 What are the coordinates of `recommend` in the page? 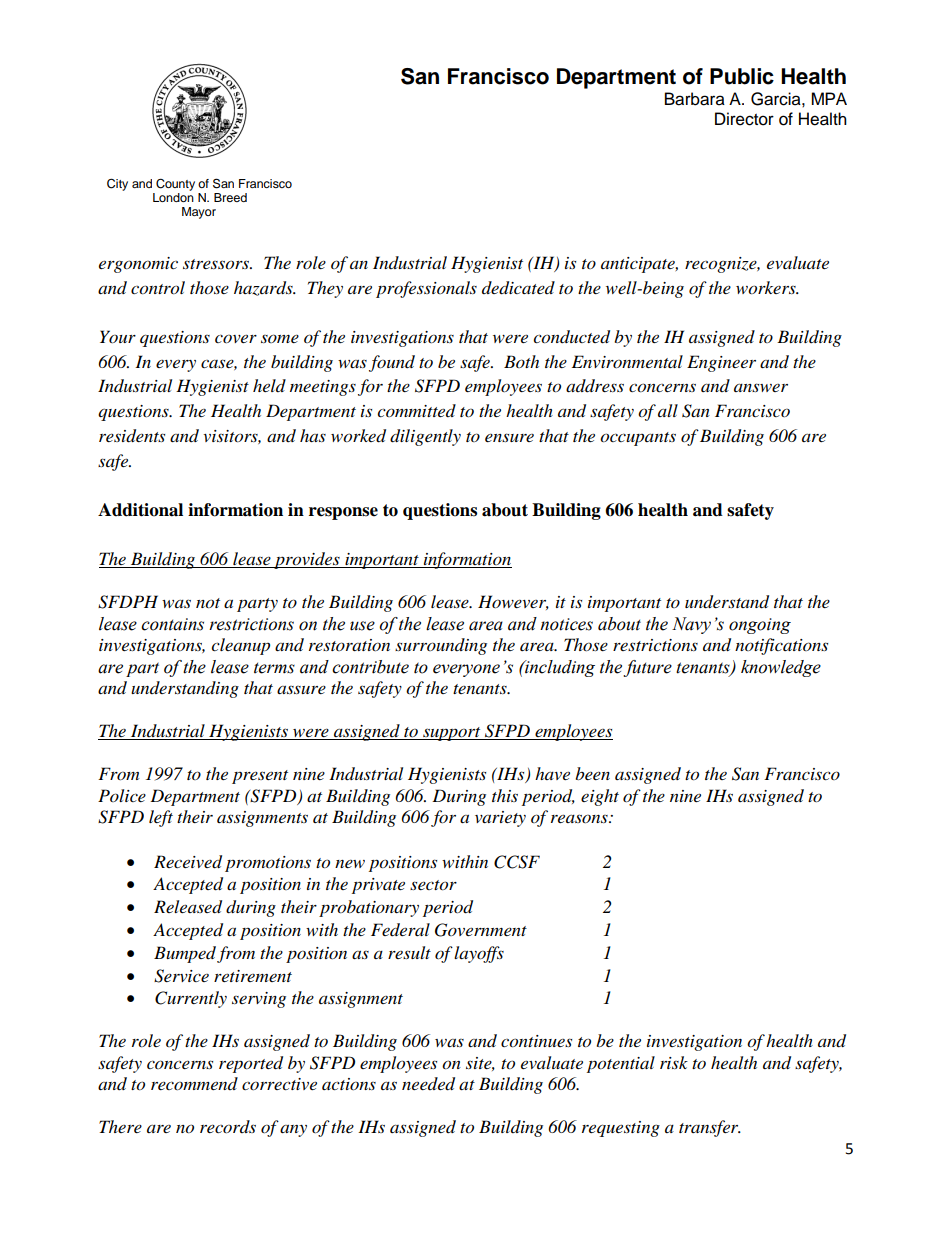 It's located at (194, 1083).
